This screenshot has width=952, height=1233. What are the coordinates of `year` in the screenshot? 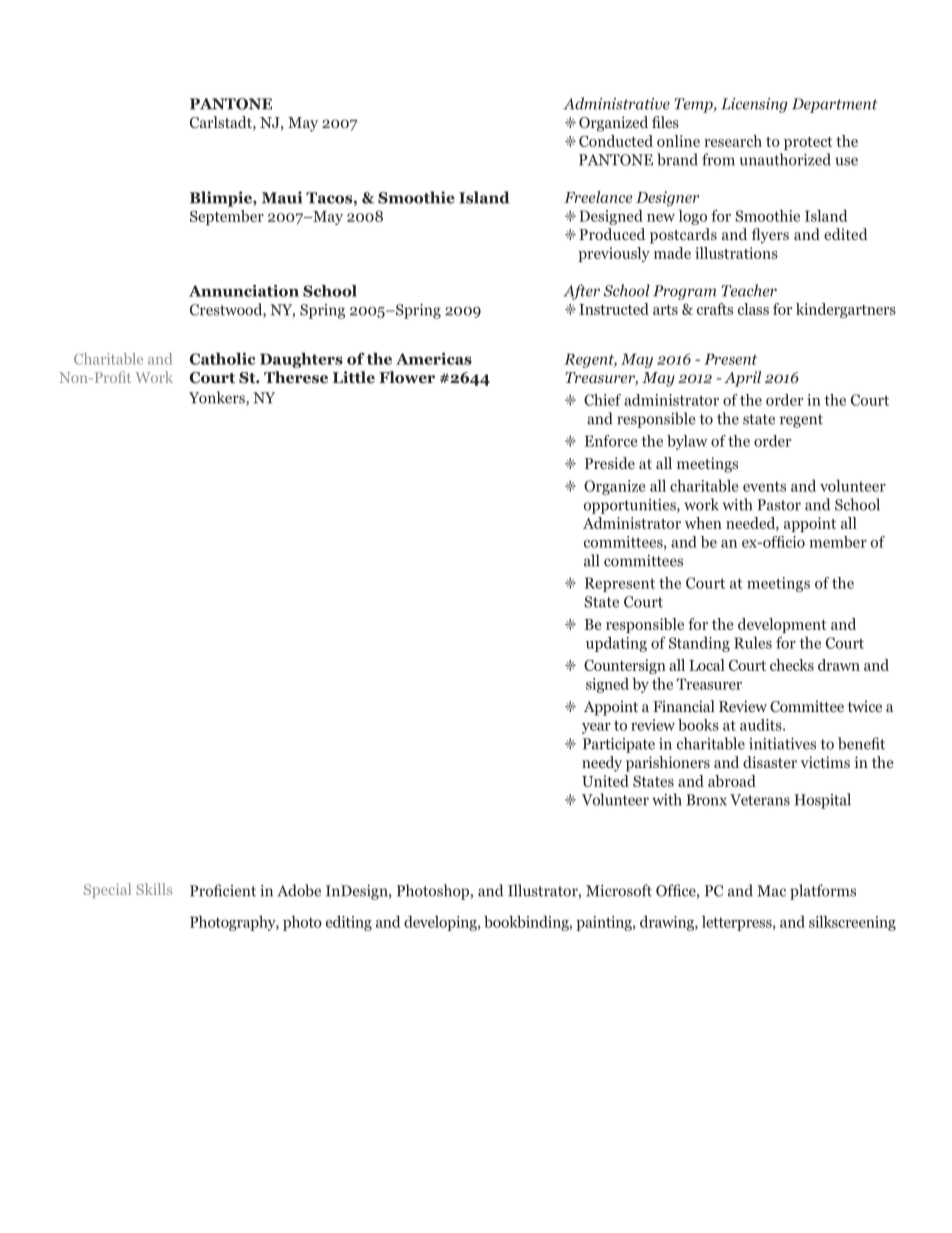 It's located at (596, 728).
